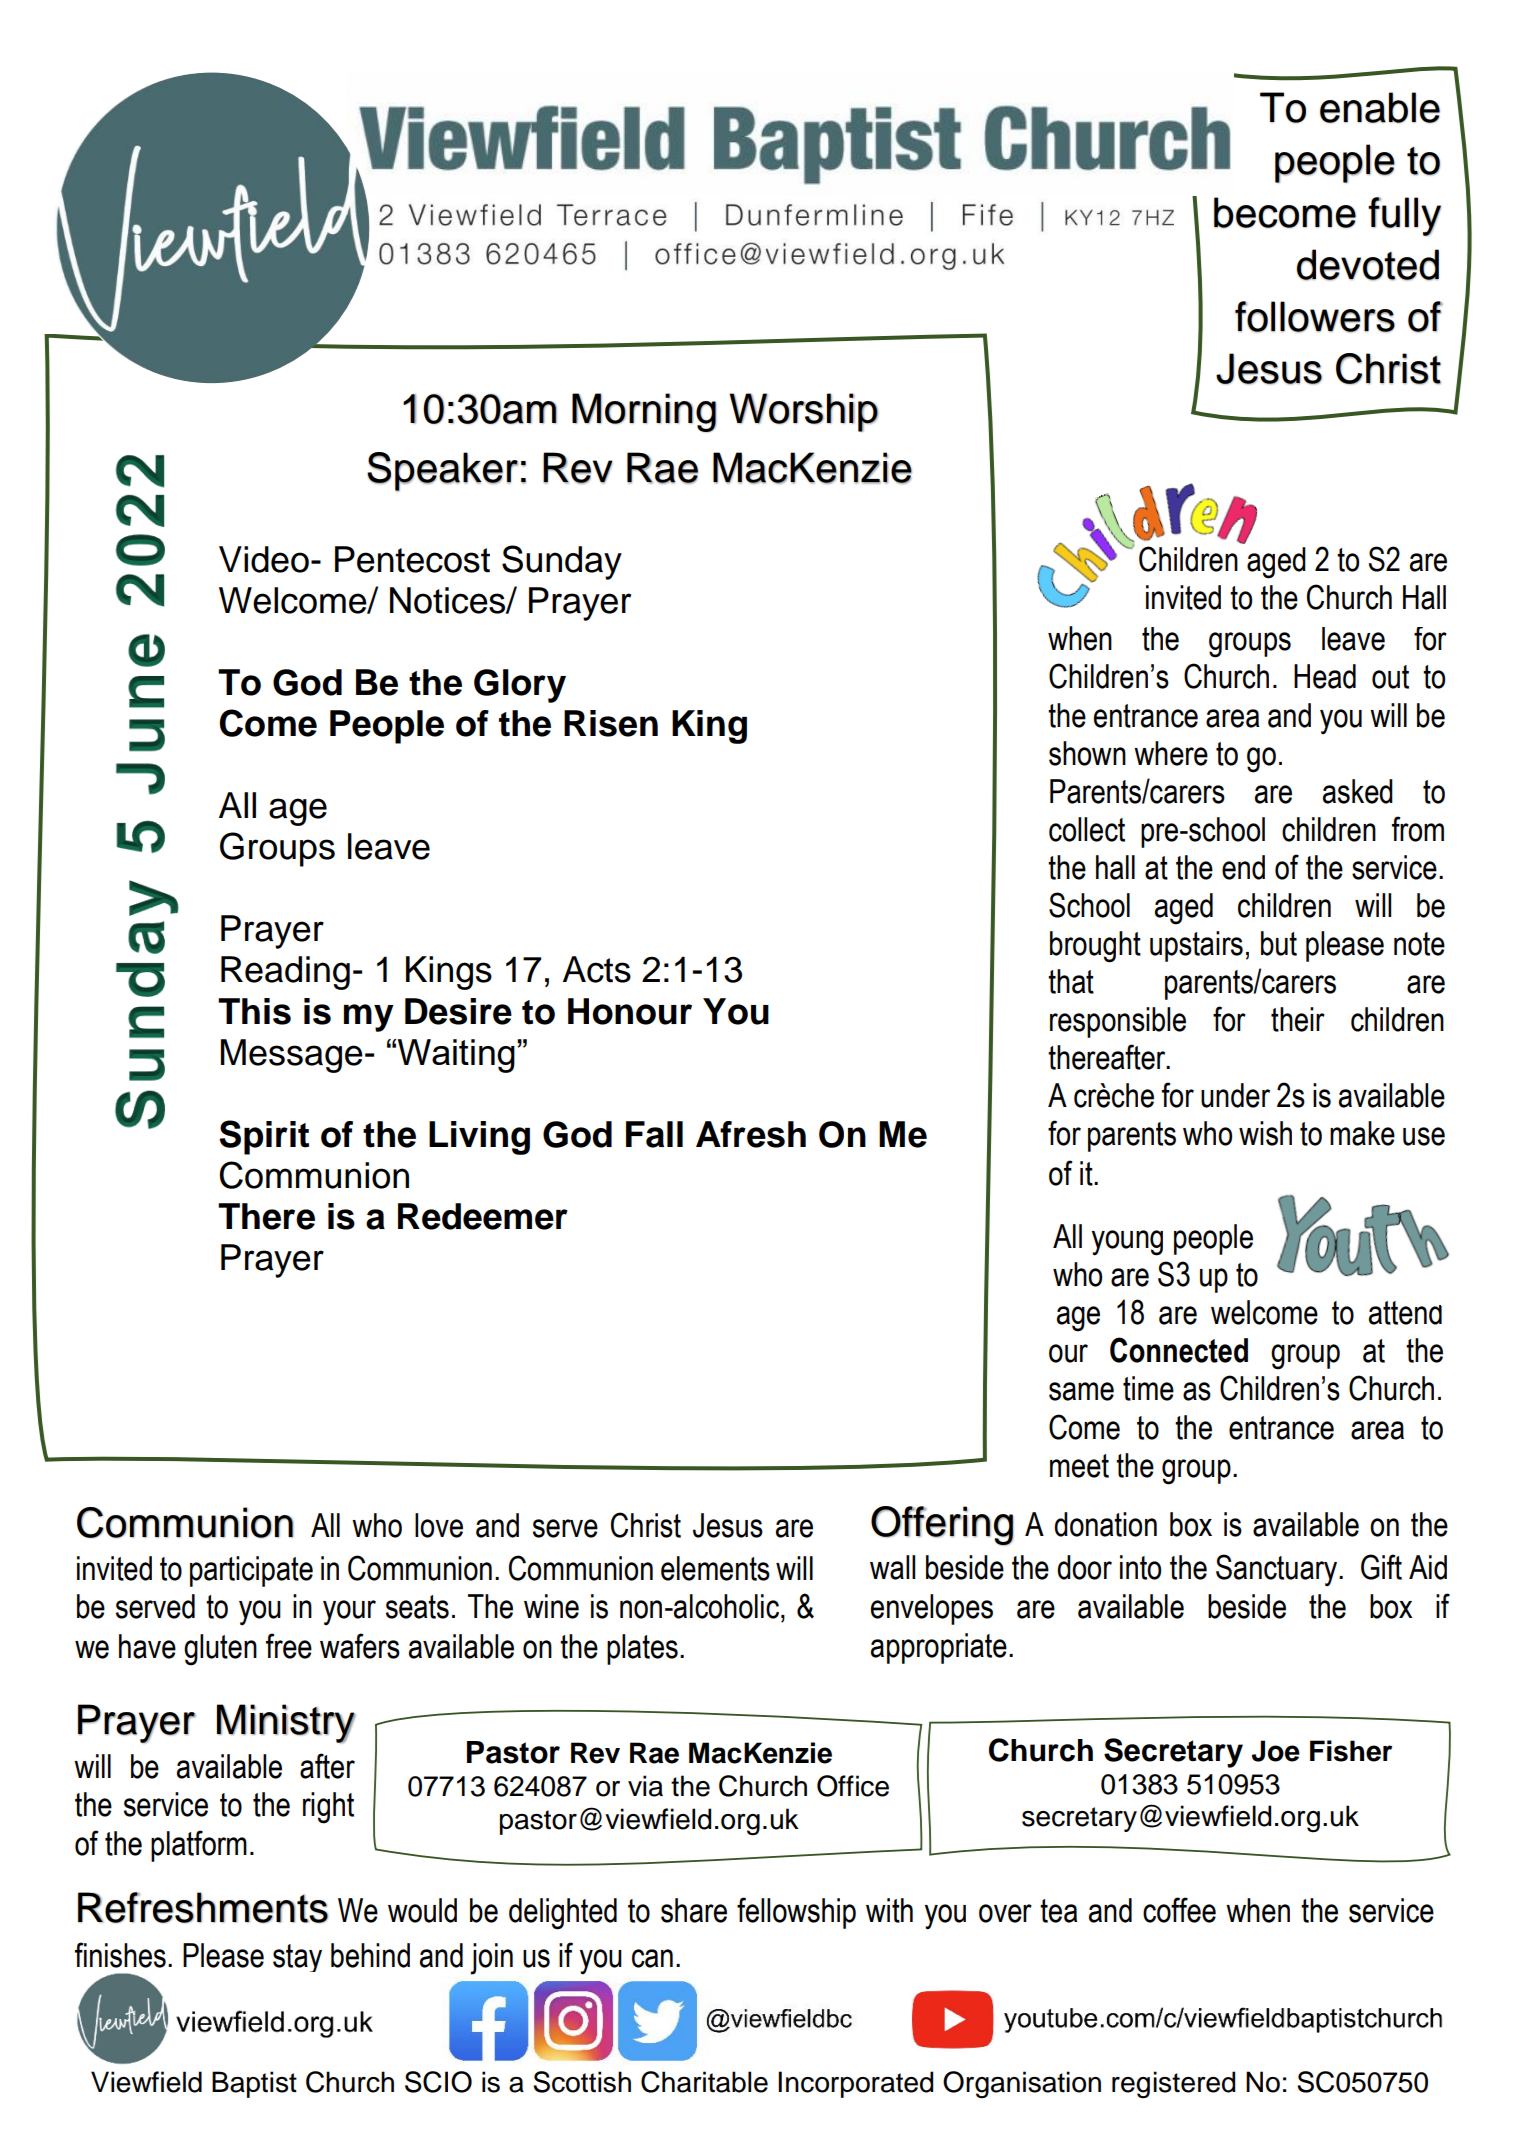 This image has width=1520, height=2149. Describe the element at coordinates (520, 686) in the image. I see `Glory` at that location.
